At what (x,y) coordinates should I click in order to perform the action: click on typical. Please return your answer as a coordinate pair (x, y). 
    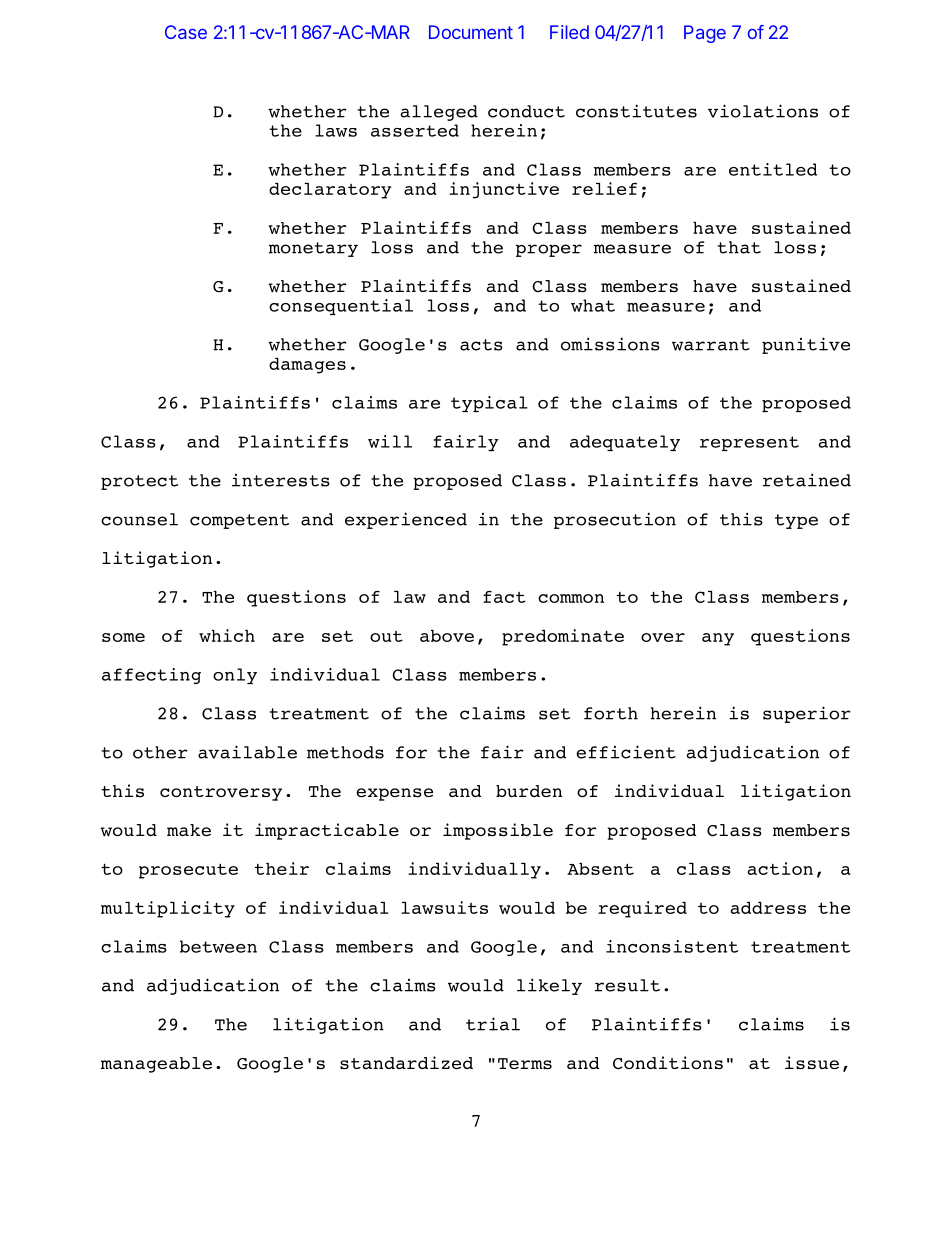
    Looking at the image, I should click on (489, 404).
